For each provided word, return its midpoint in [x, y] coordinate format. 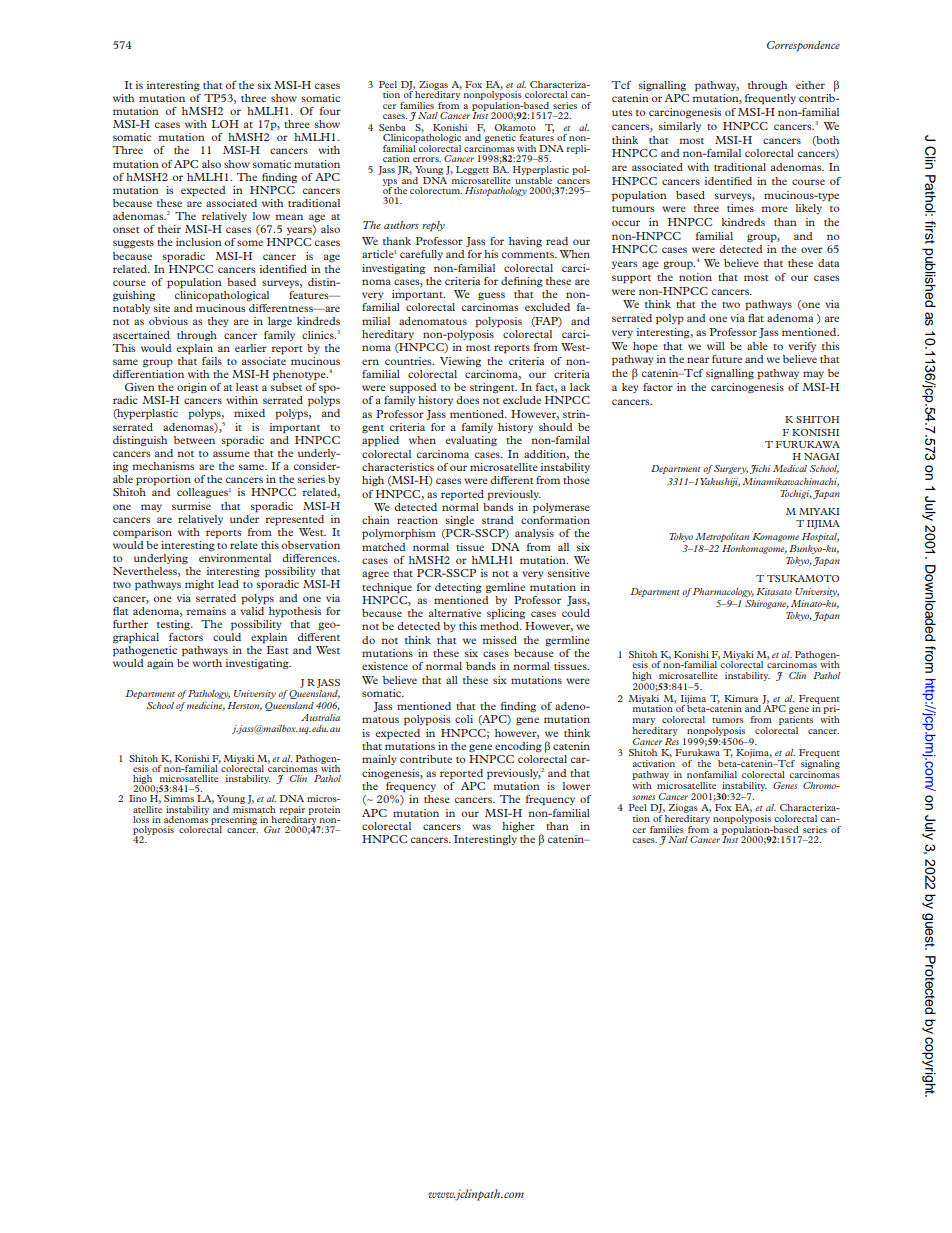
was [481, 827]
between [194, 440]
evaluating [471, 441]
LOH [225, 124]
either [810, 85]
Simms [179, 798]
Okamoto [515, 127]
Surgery [731, 469]
